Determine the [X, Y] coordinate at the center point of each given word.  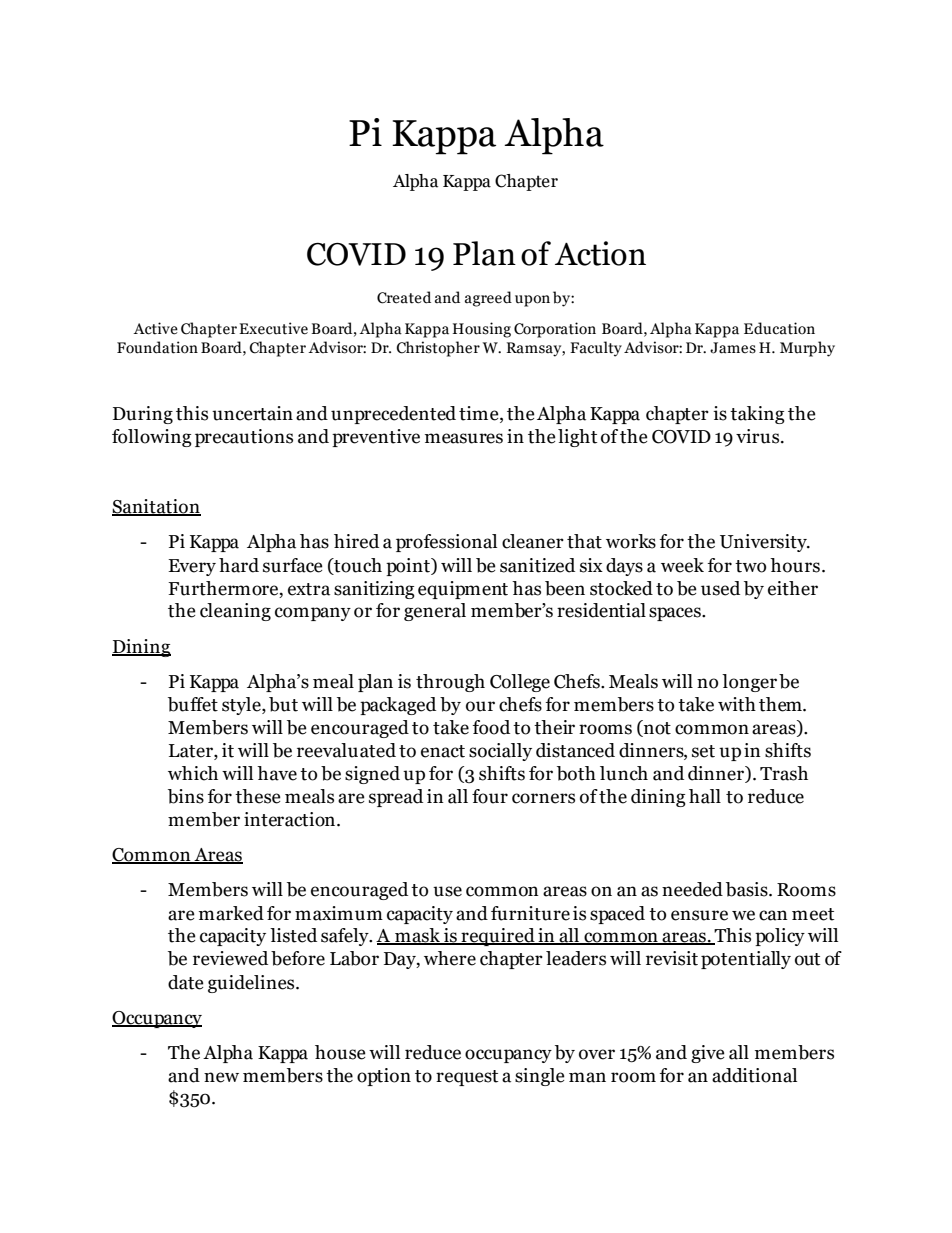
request [467, 1078]
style [242, 706]
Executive [273, 328]
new [221, 1077]
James [733, 348]
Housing [481, 330]
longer [749, 683]
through [450, 683]
